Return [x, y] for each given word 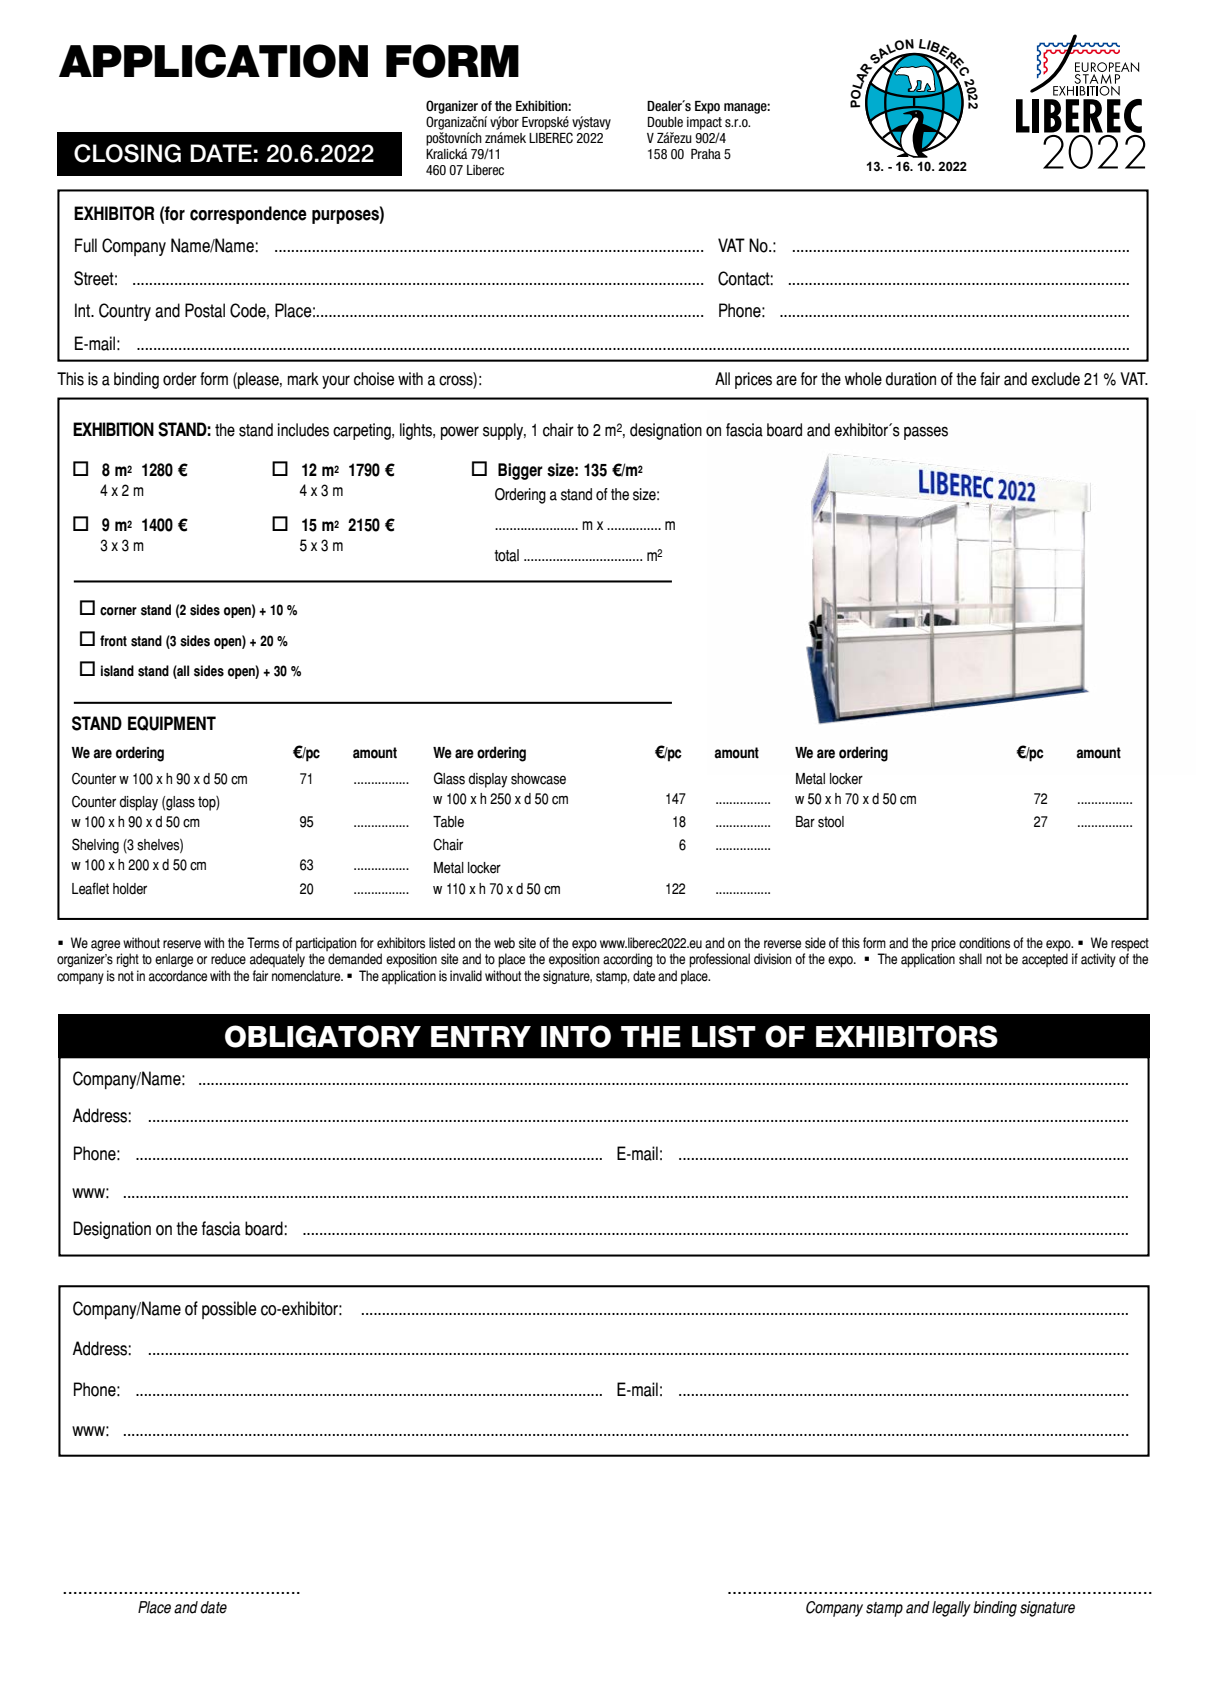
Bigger [520, 471]
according [627, 960]
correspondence [248, 215]
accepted [1045, 960]
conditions [984, 943]
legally [951, 1609]
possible [229, 1310]
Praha [706, 154]
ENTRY [481, 1036]
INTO [576, 1036]
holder [130, 889]
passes [926, 433]
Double [665, 122]
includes [303, 430]
